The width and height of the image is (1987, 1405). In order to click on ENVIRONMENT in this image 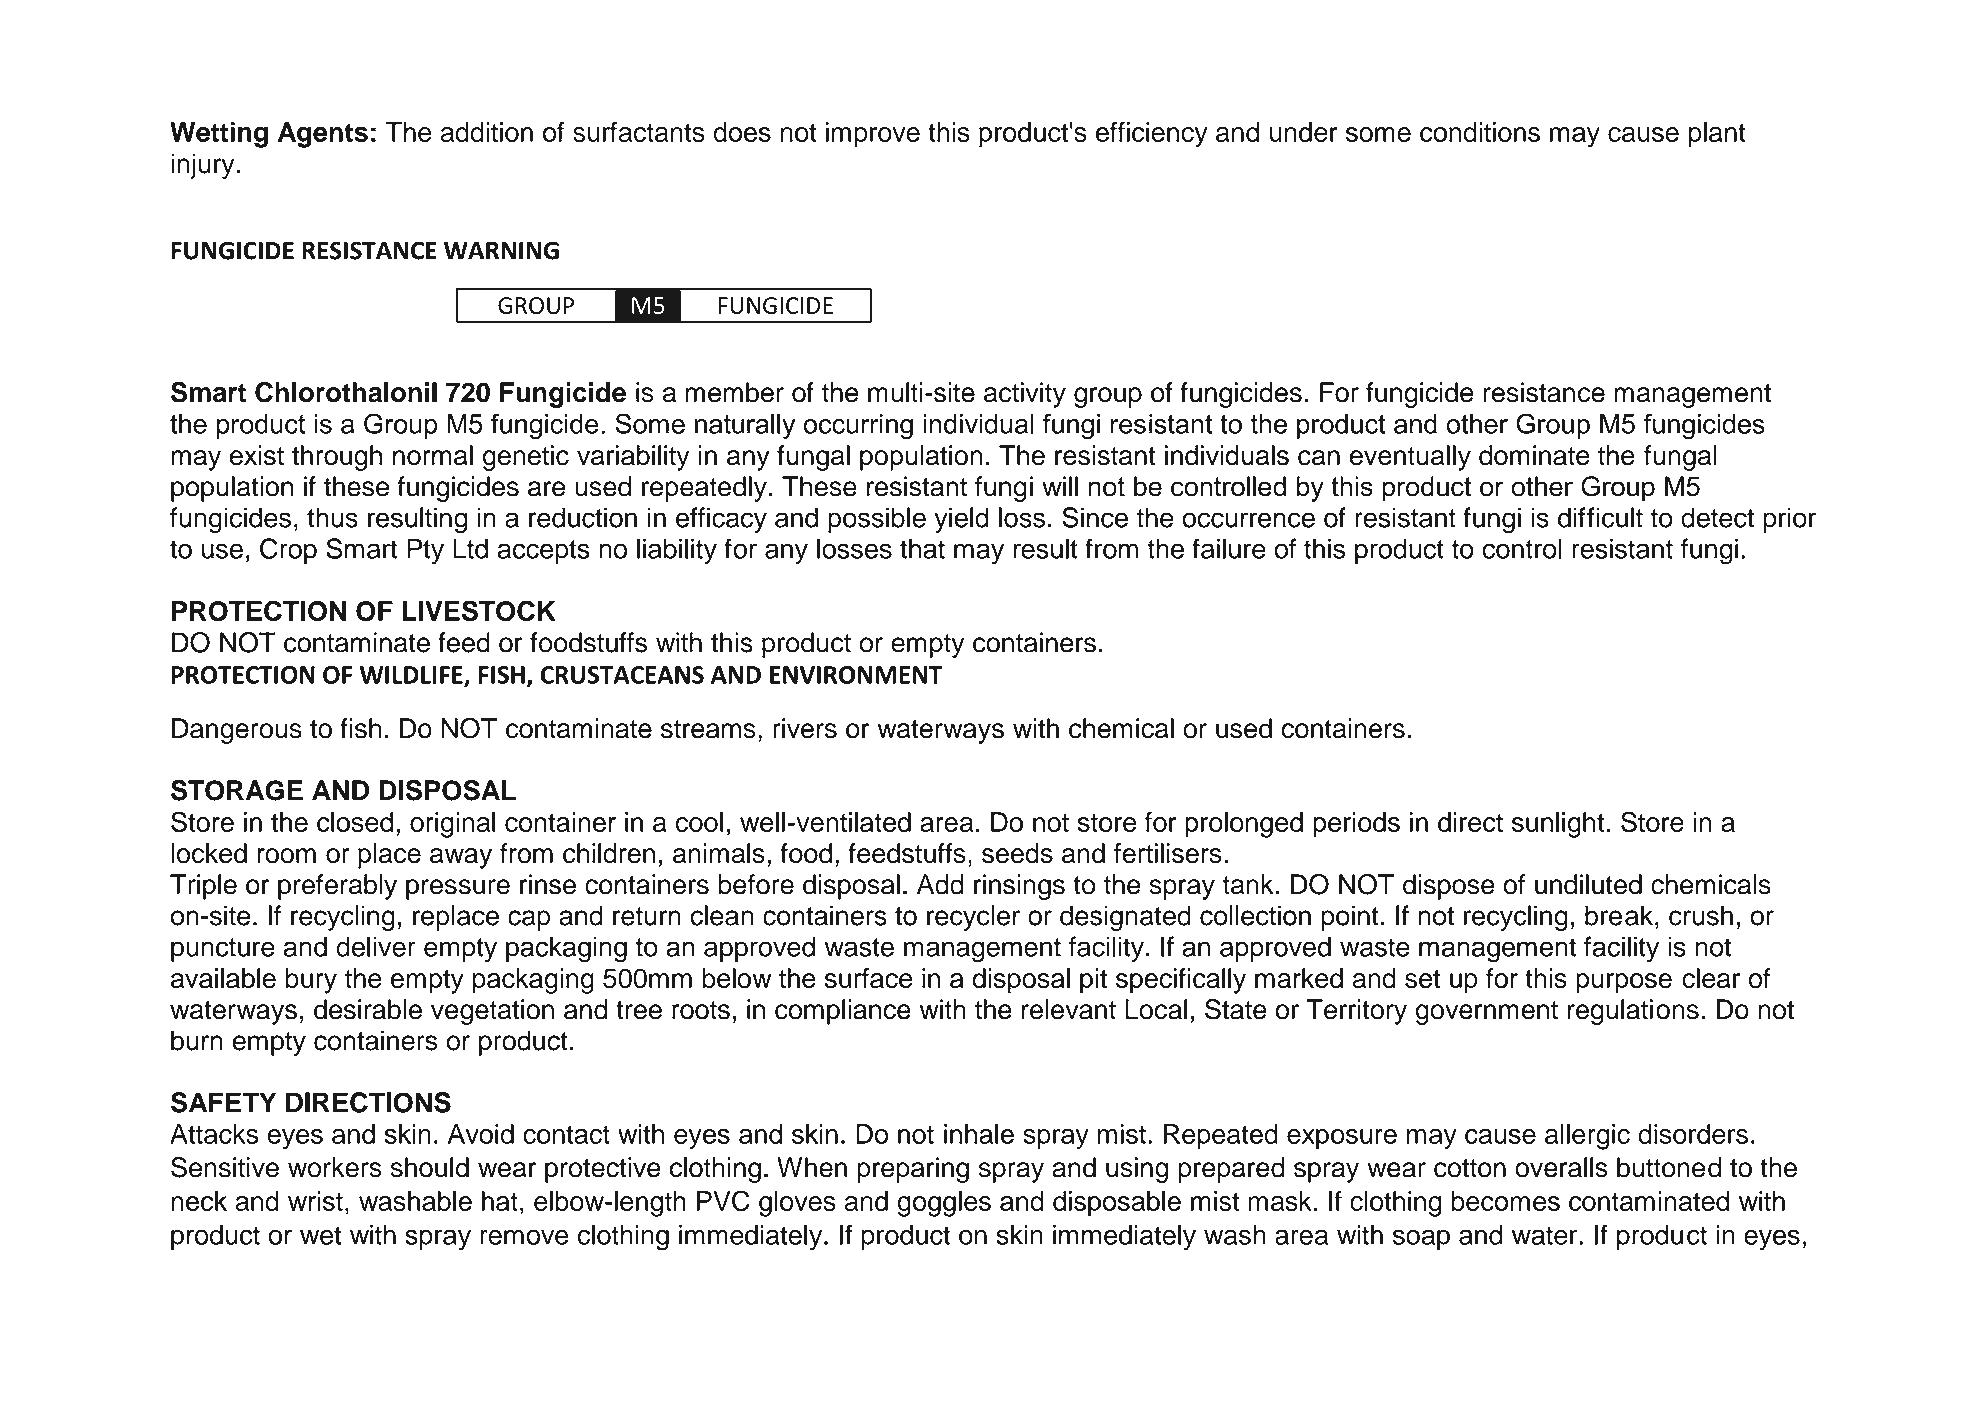, I will do `click(856, 675)`.
